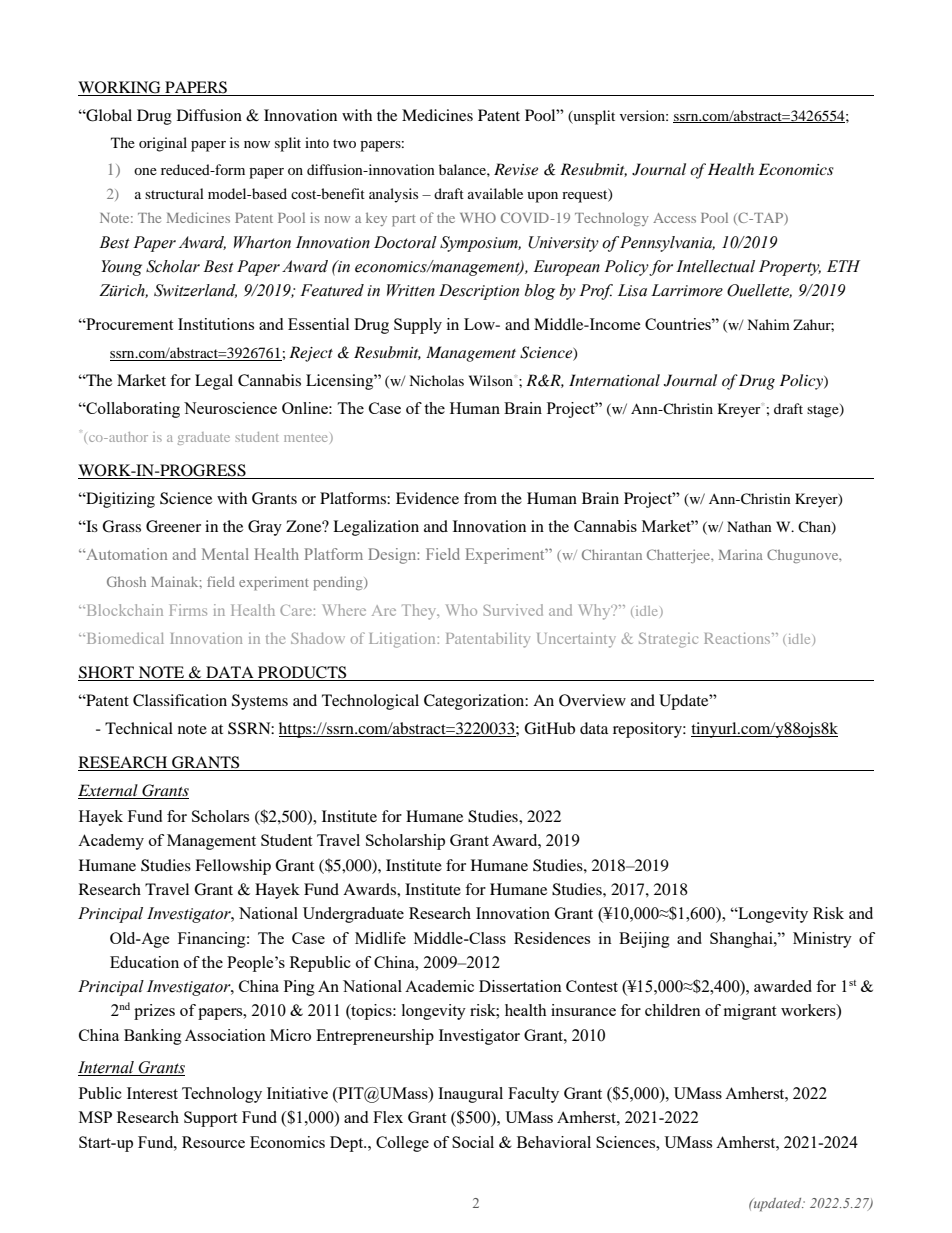 The image size is (952, 1233). I want to click on Residences, so click(552, 938).
